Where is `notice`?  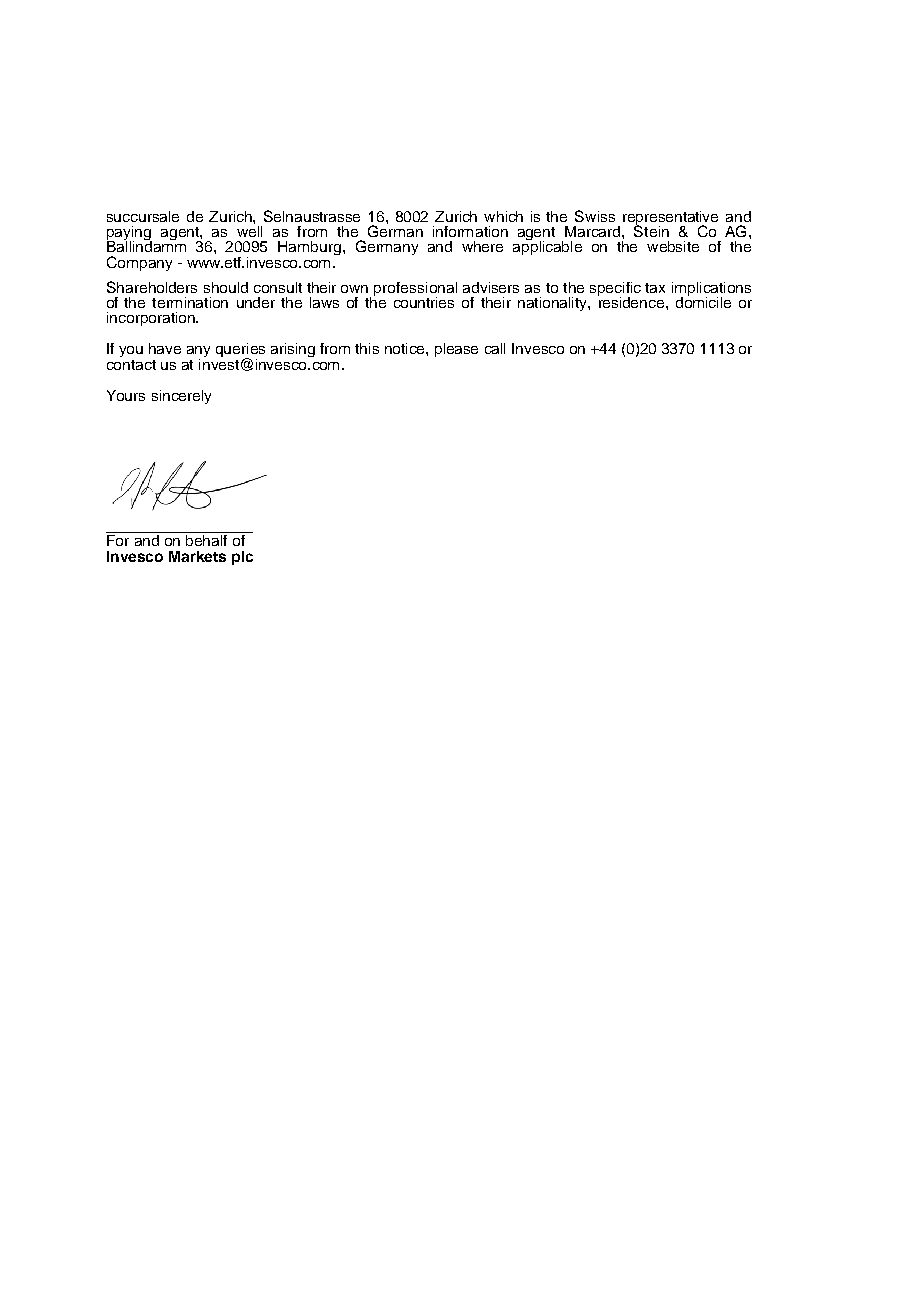
notice is located at coordinates (406, 348).
